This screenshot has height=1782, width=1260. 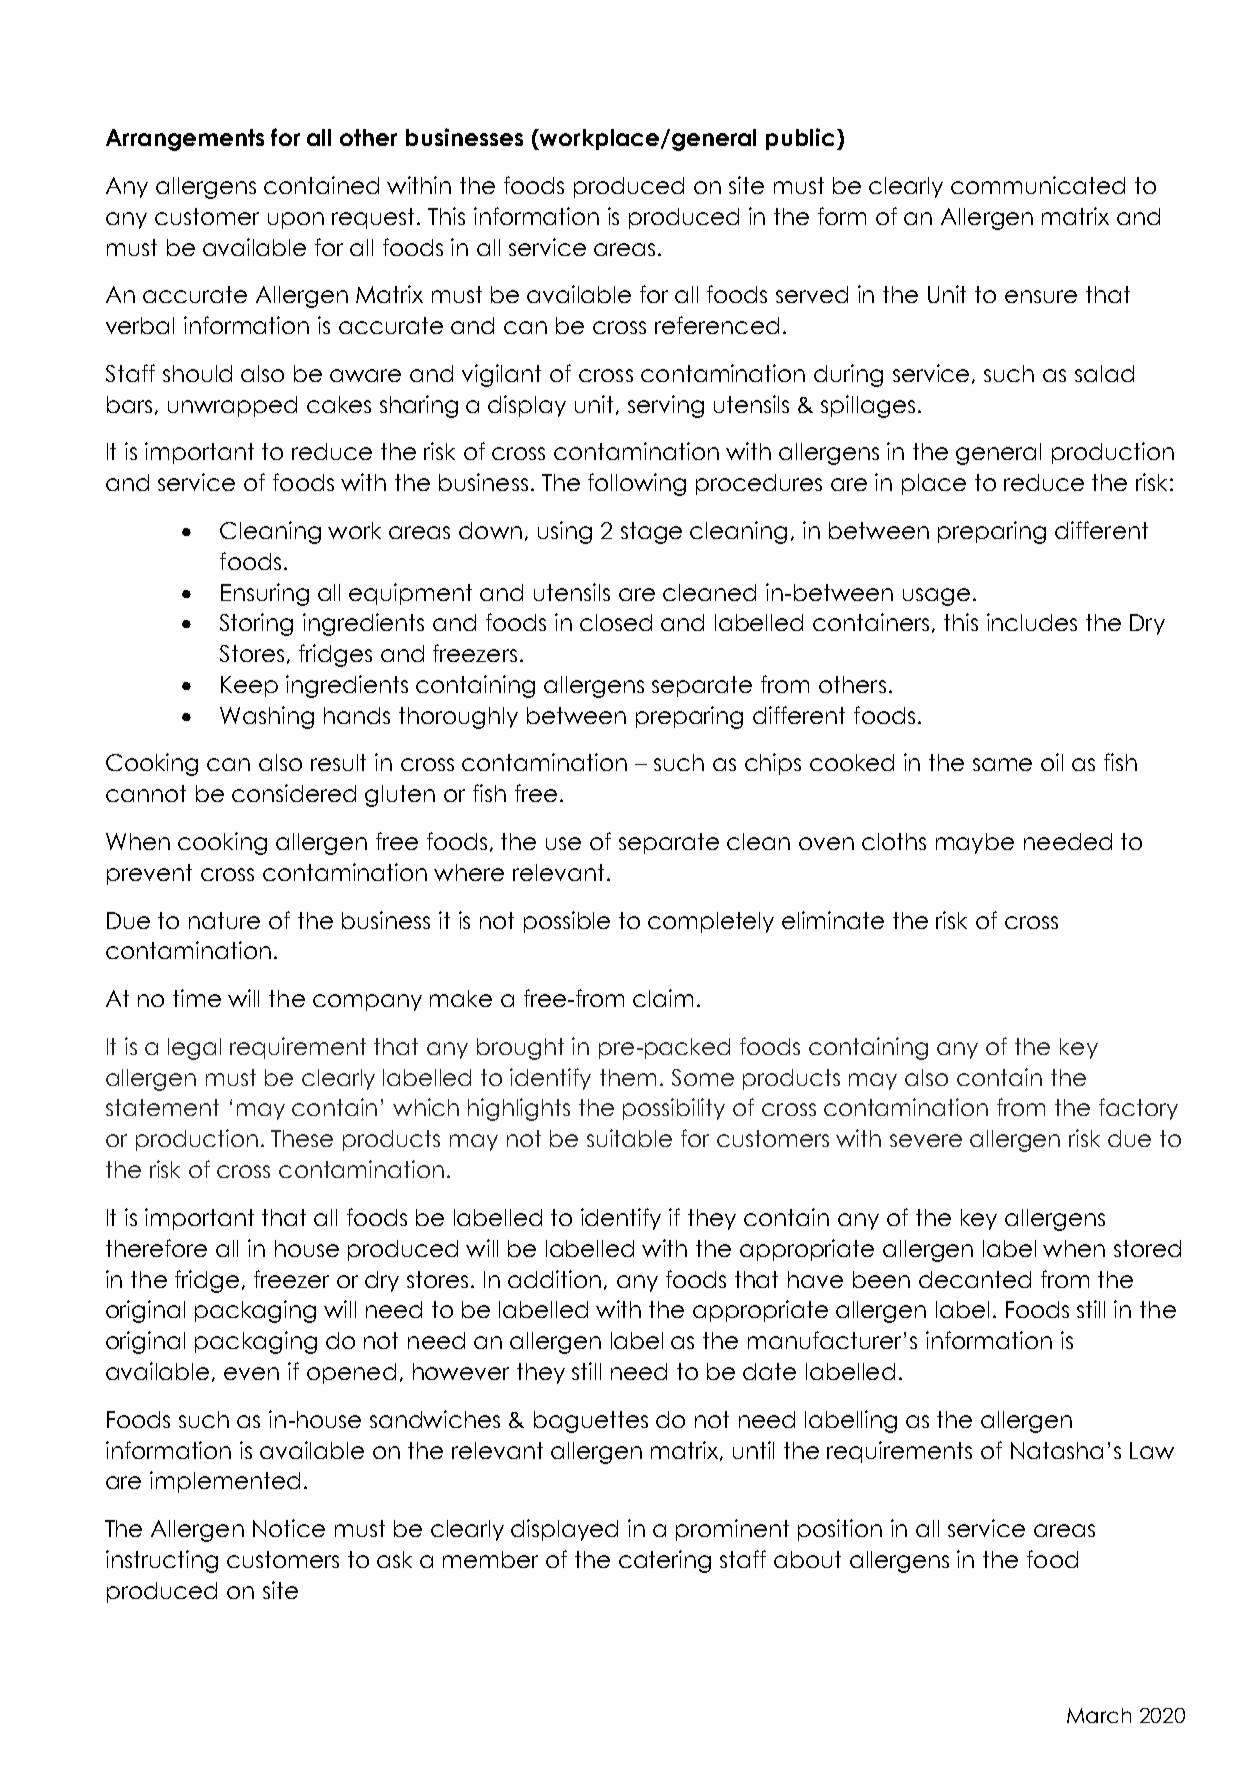 What do you see at coordinates (294, 793) in the screenshot?
I see `considered` at bounding box center [294, 793].
